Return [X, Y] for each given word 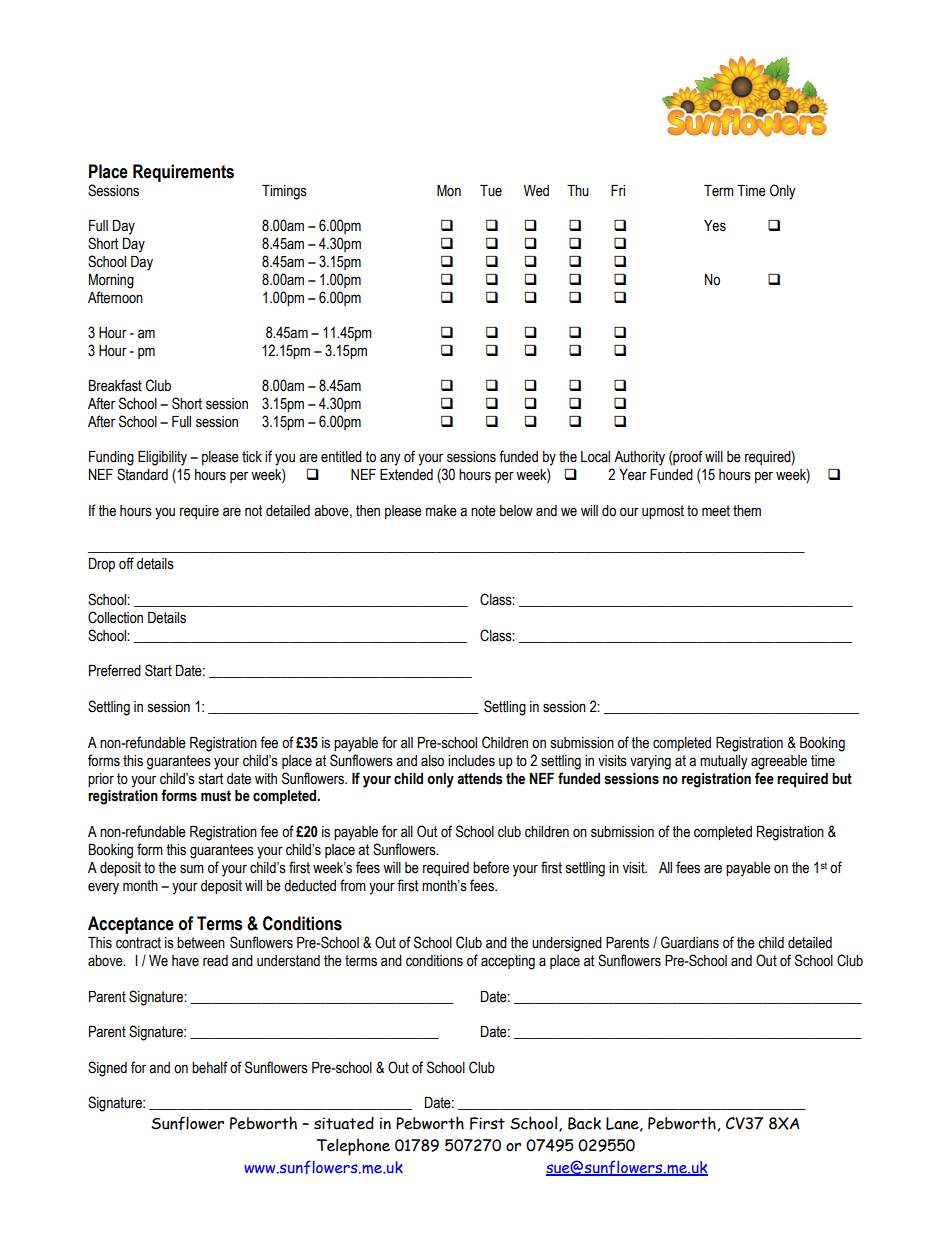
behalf [210, 1067]
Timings [284, 192]
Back [584, 1123]
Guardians [690, 942]
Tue [491, 191]
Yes [715, 226]
